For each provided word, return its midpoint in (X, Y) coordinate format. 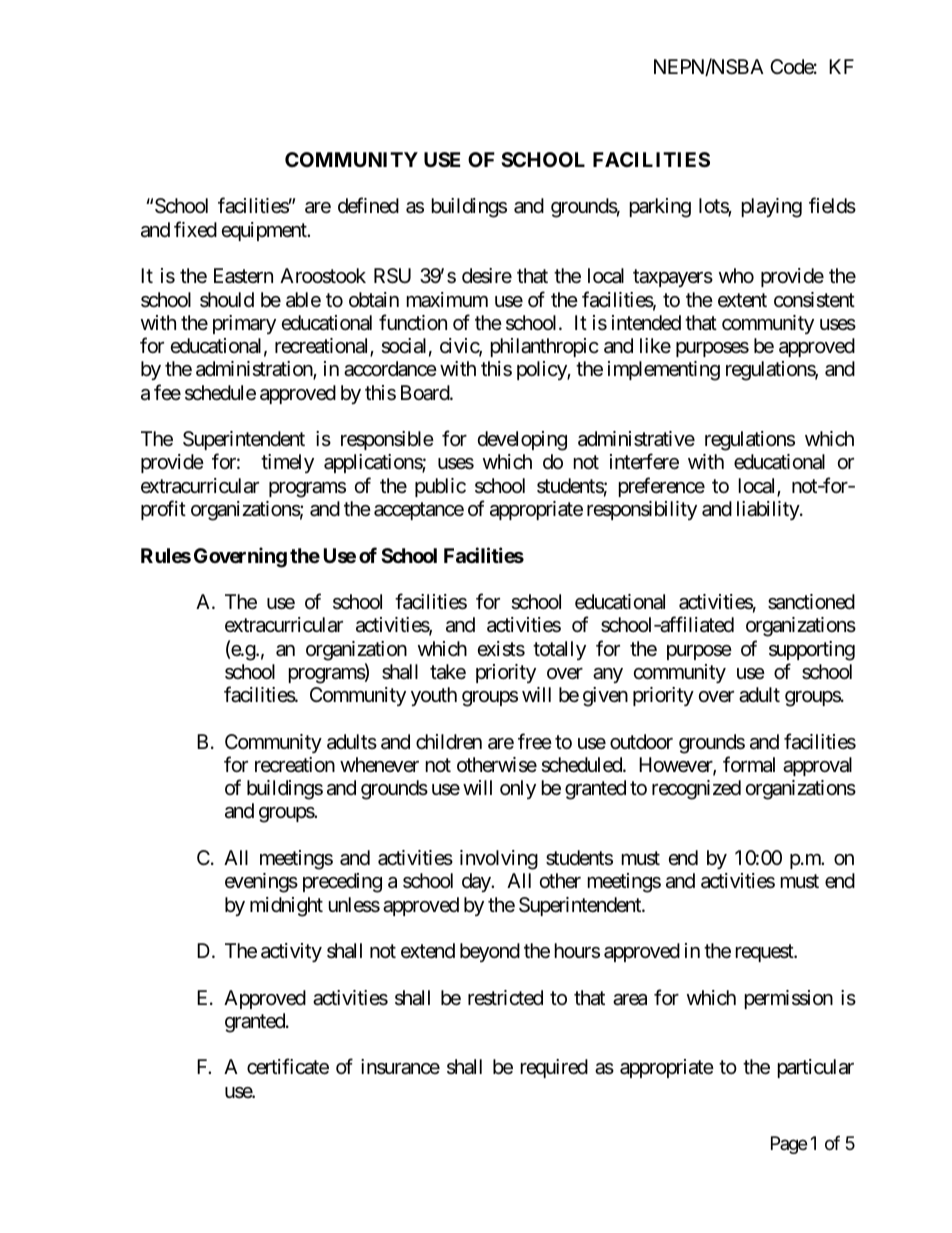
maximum (447, 300)
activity (291, 952)
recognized (696, 790)
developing (522, 441)
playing (772, 208)
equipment (265, 231)
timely (287, 463)
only (518, 789)
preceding (342, 883)
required (554, 1068)
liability (769, 510)
